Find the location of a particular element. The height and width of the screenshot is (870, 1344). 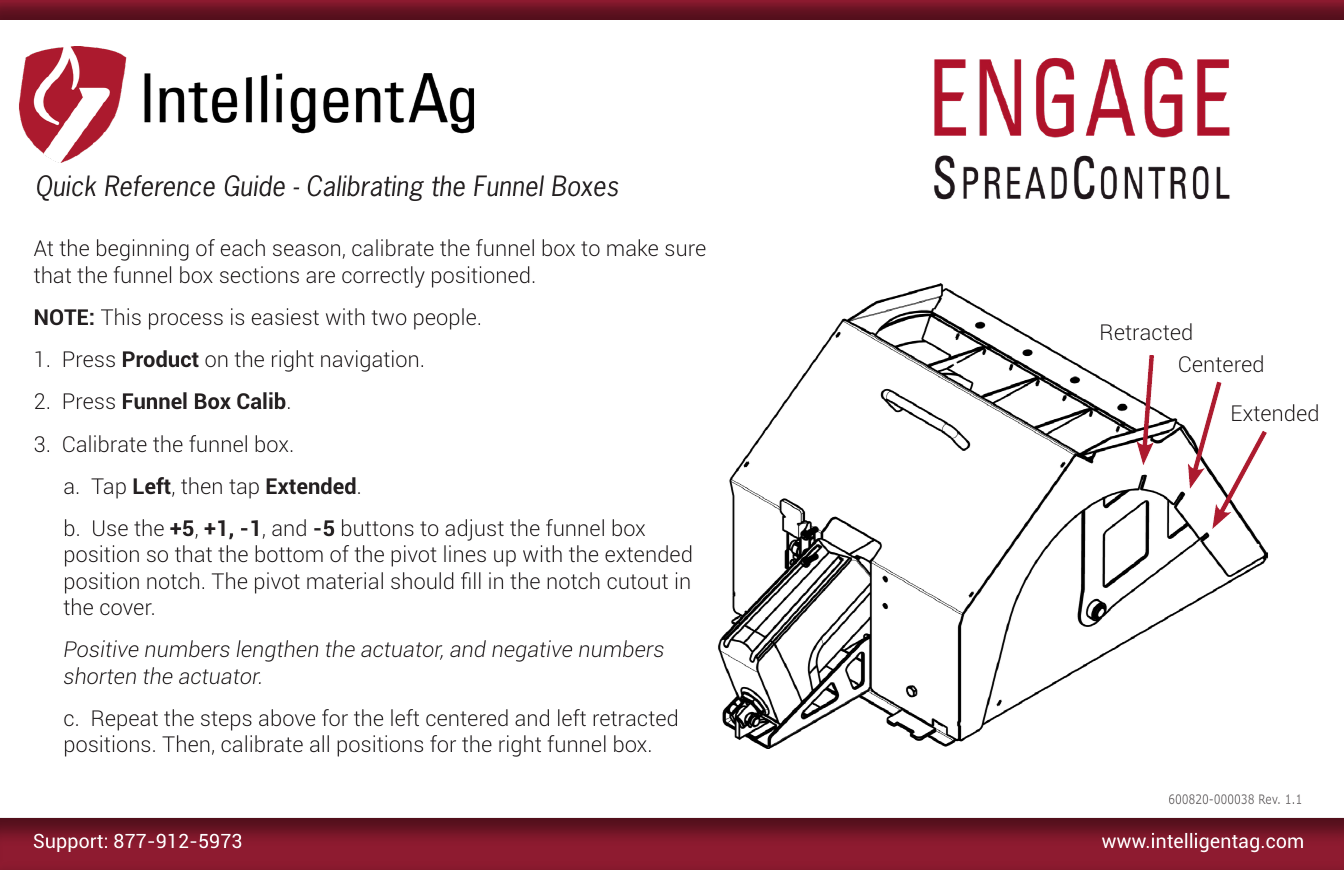

all is located at coordinates (319, 743).
